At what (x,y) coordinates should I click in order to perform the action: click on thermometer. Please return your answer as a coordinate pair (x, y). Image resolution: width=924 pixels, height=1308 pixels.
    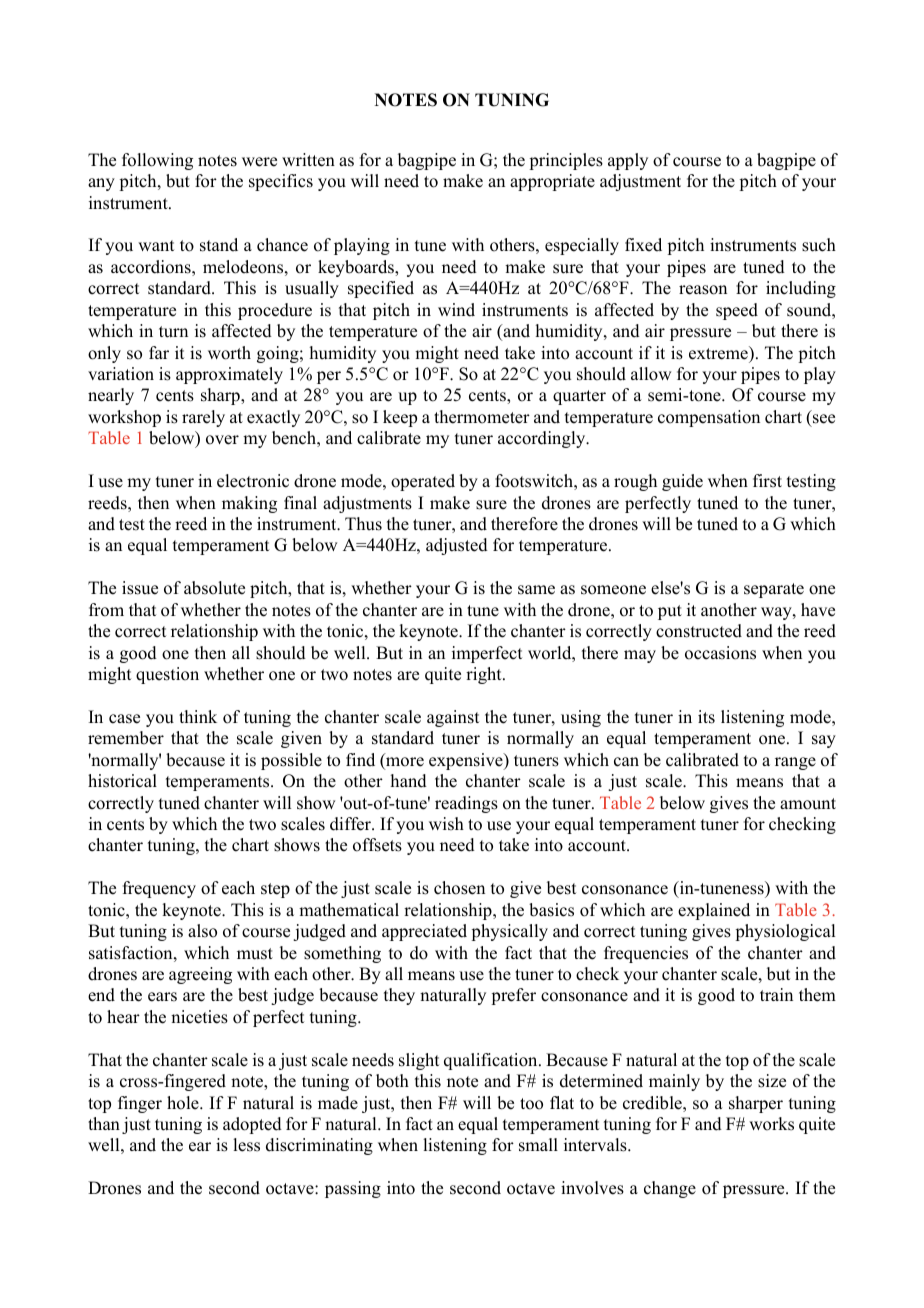
    Looking at the image, I should click on (482, 417).
